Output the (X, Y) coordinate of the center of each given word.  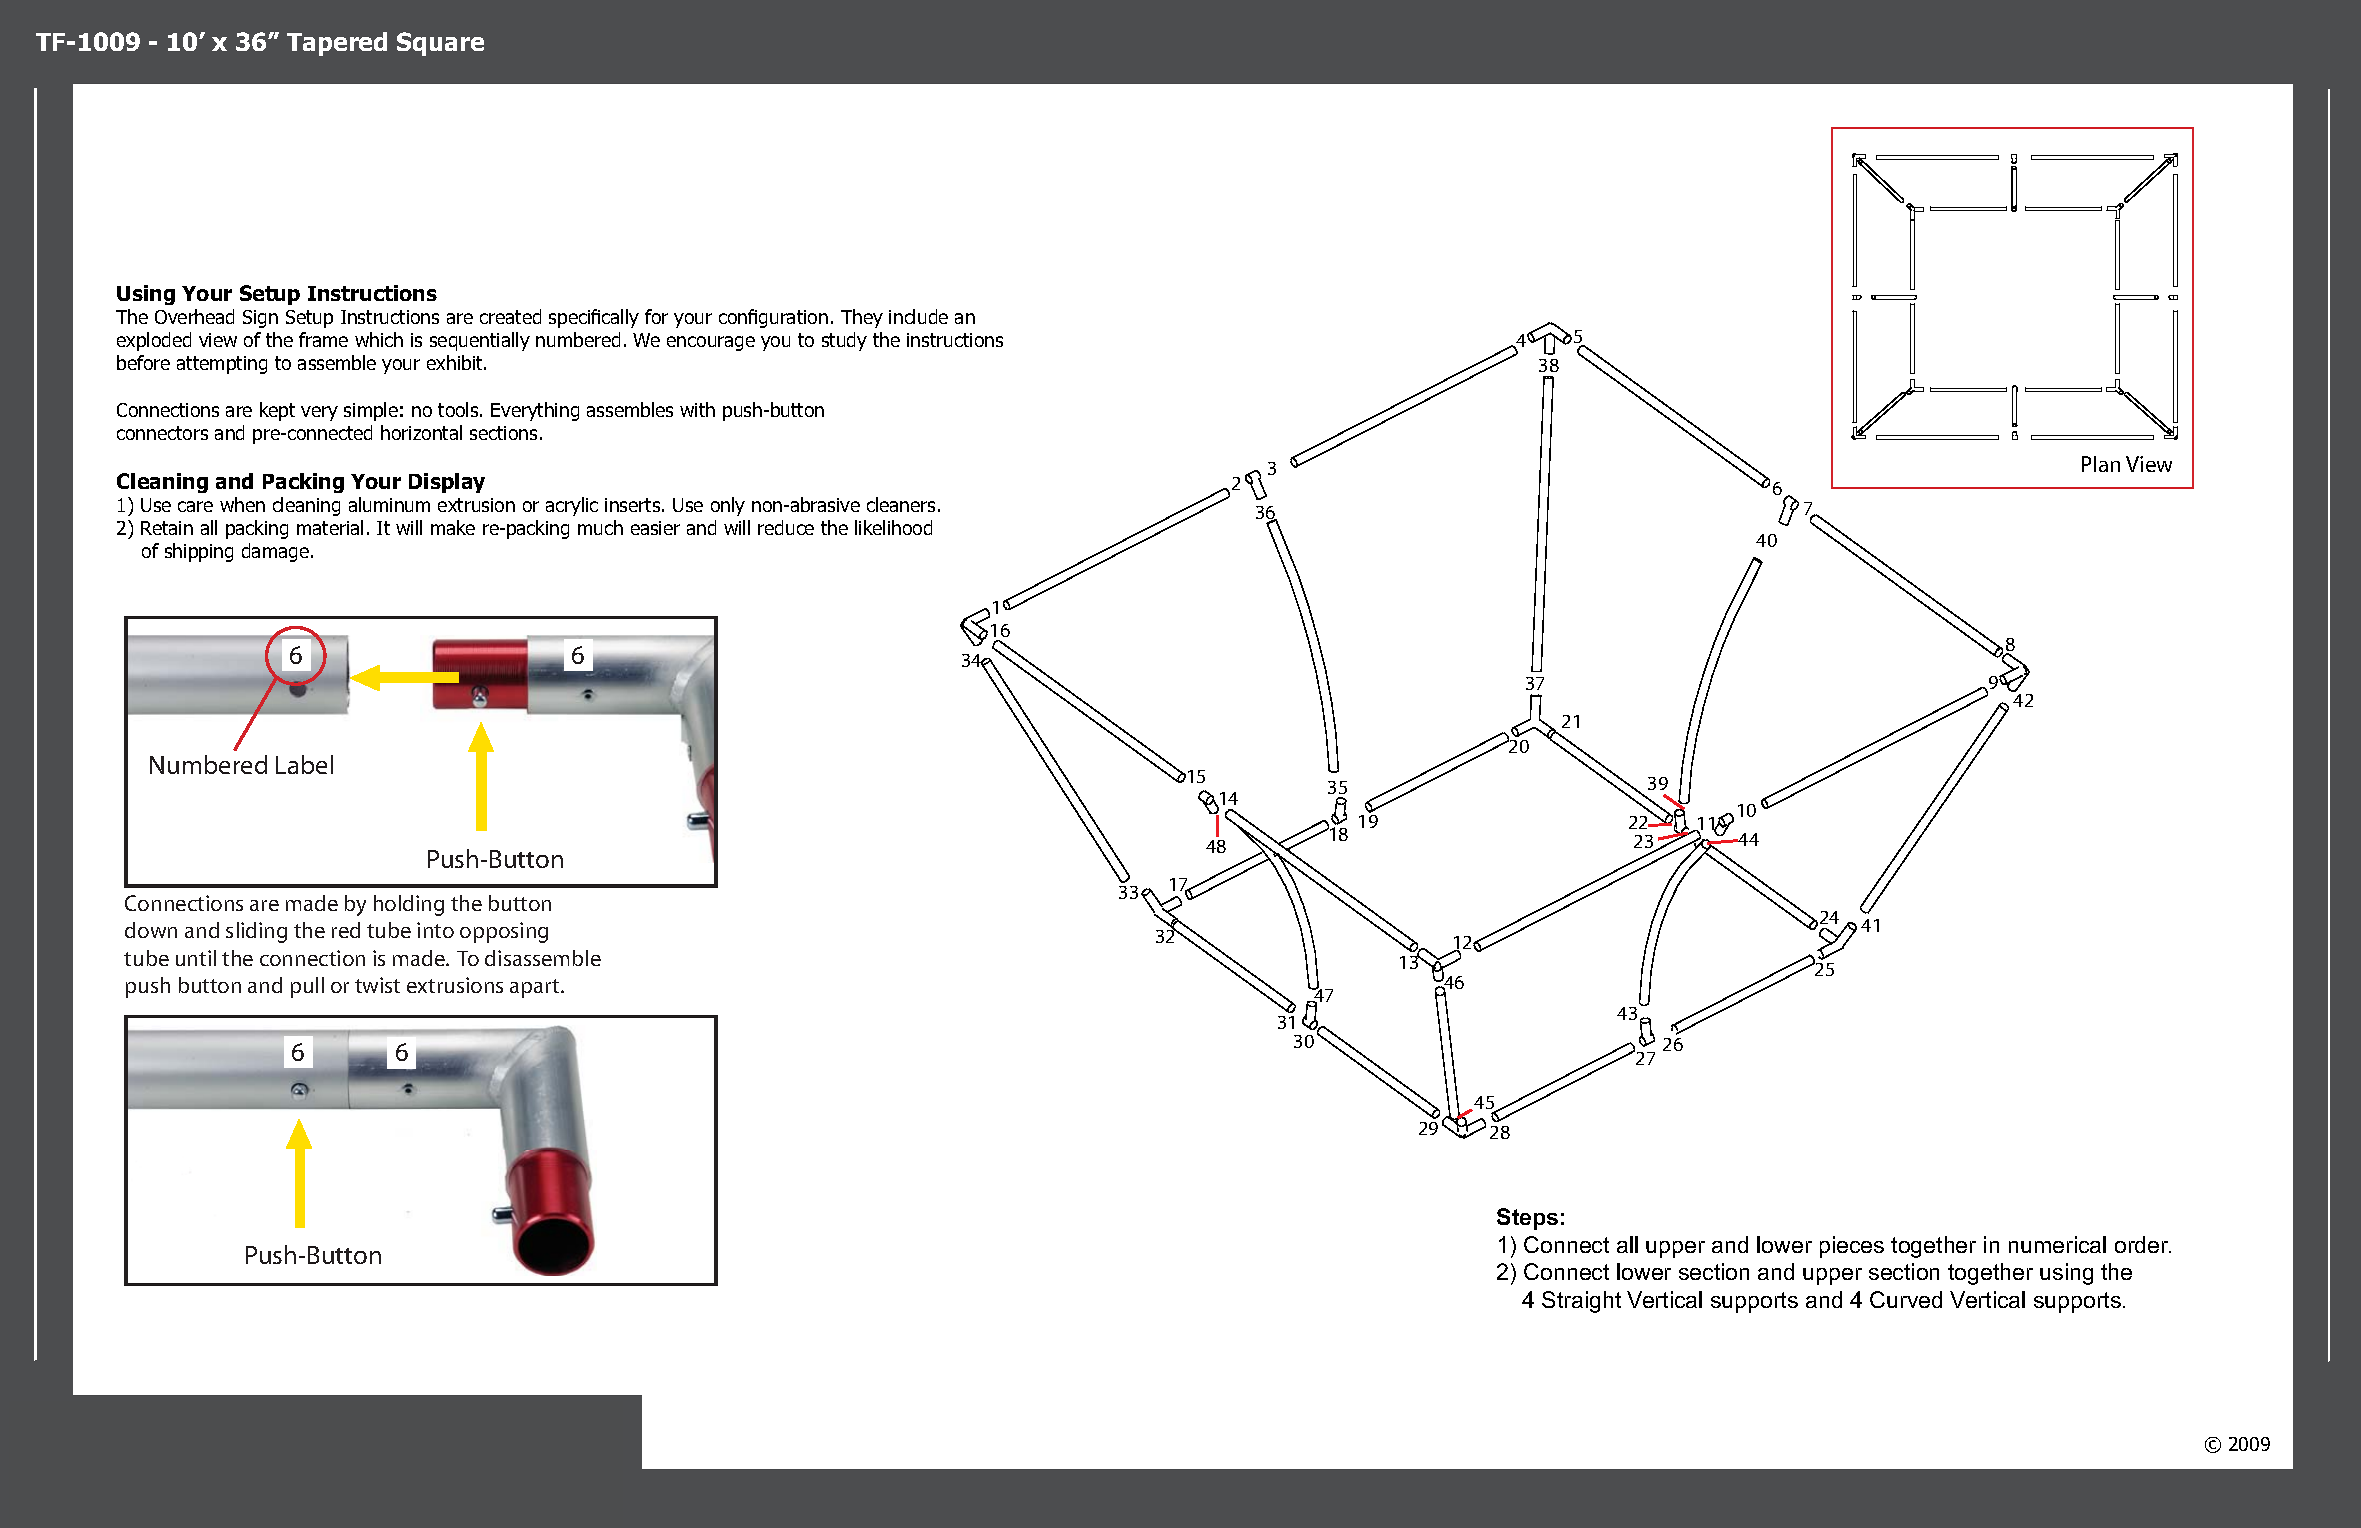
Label (304, 764)
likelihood (893, 527)
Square (440, 44)
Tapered (337, 44)
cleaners (901, 504)
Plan (2101, 464)
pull (307, 987)
